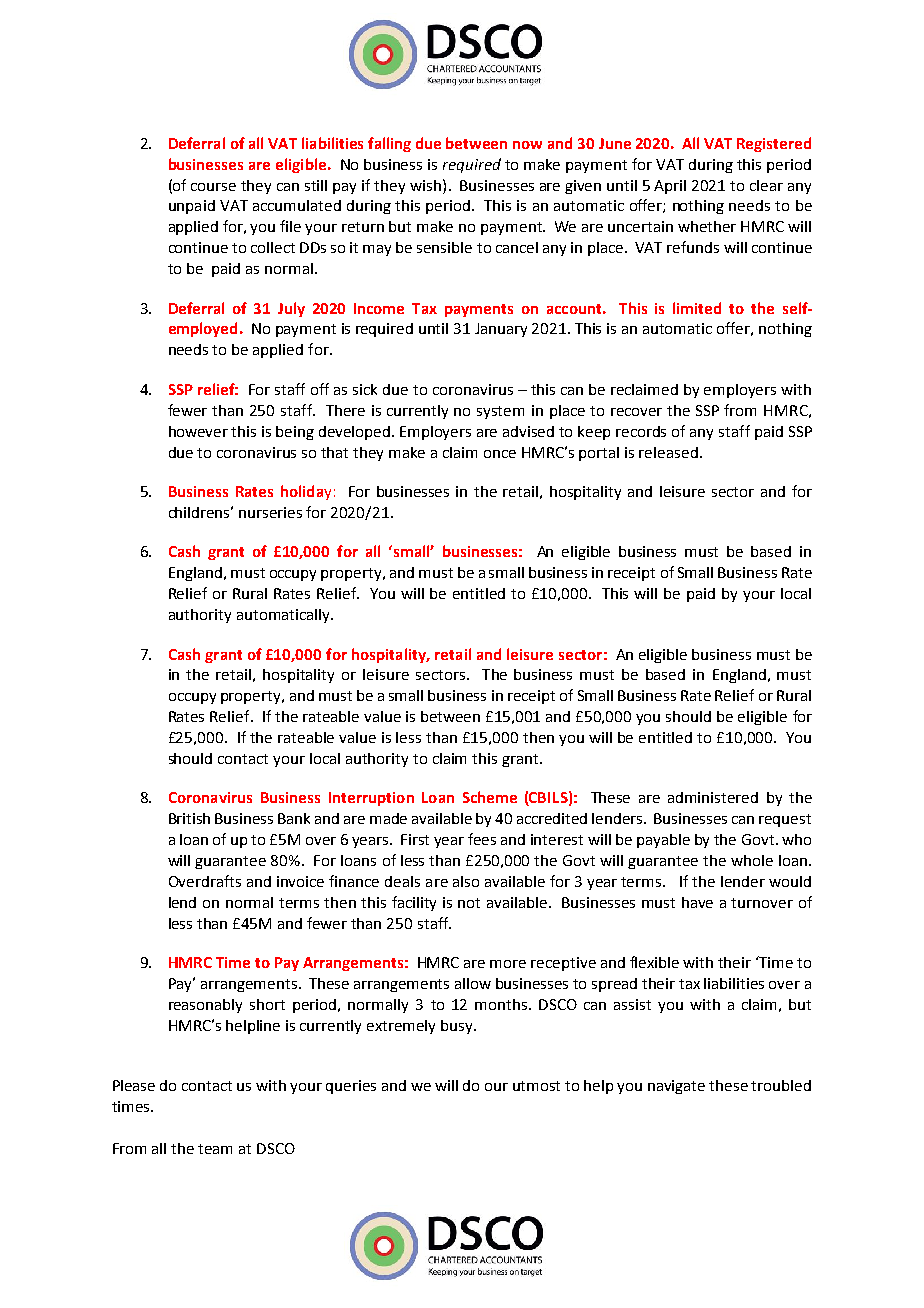 The height and width of the screenshot is (1308, 924). I want to click on navigate, so click(676, 1087).
